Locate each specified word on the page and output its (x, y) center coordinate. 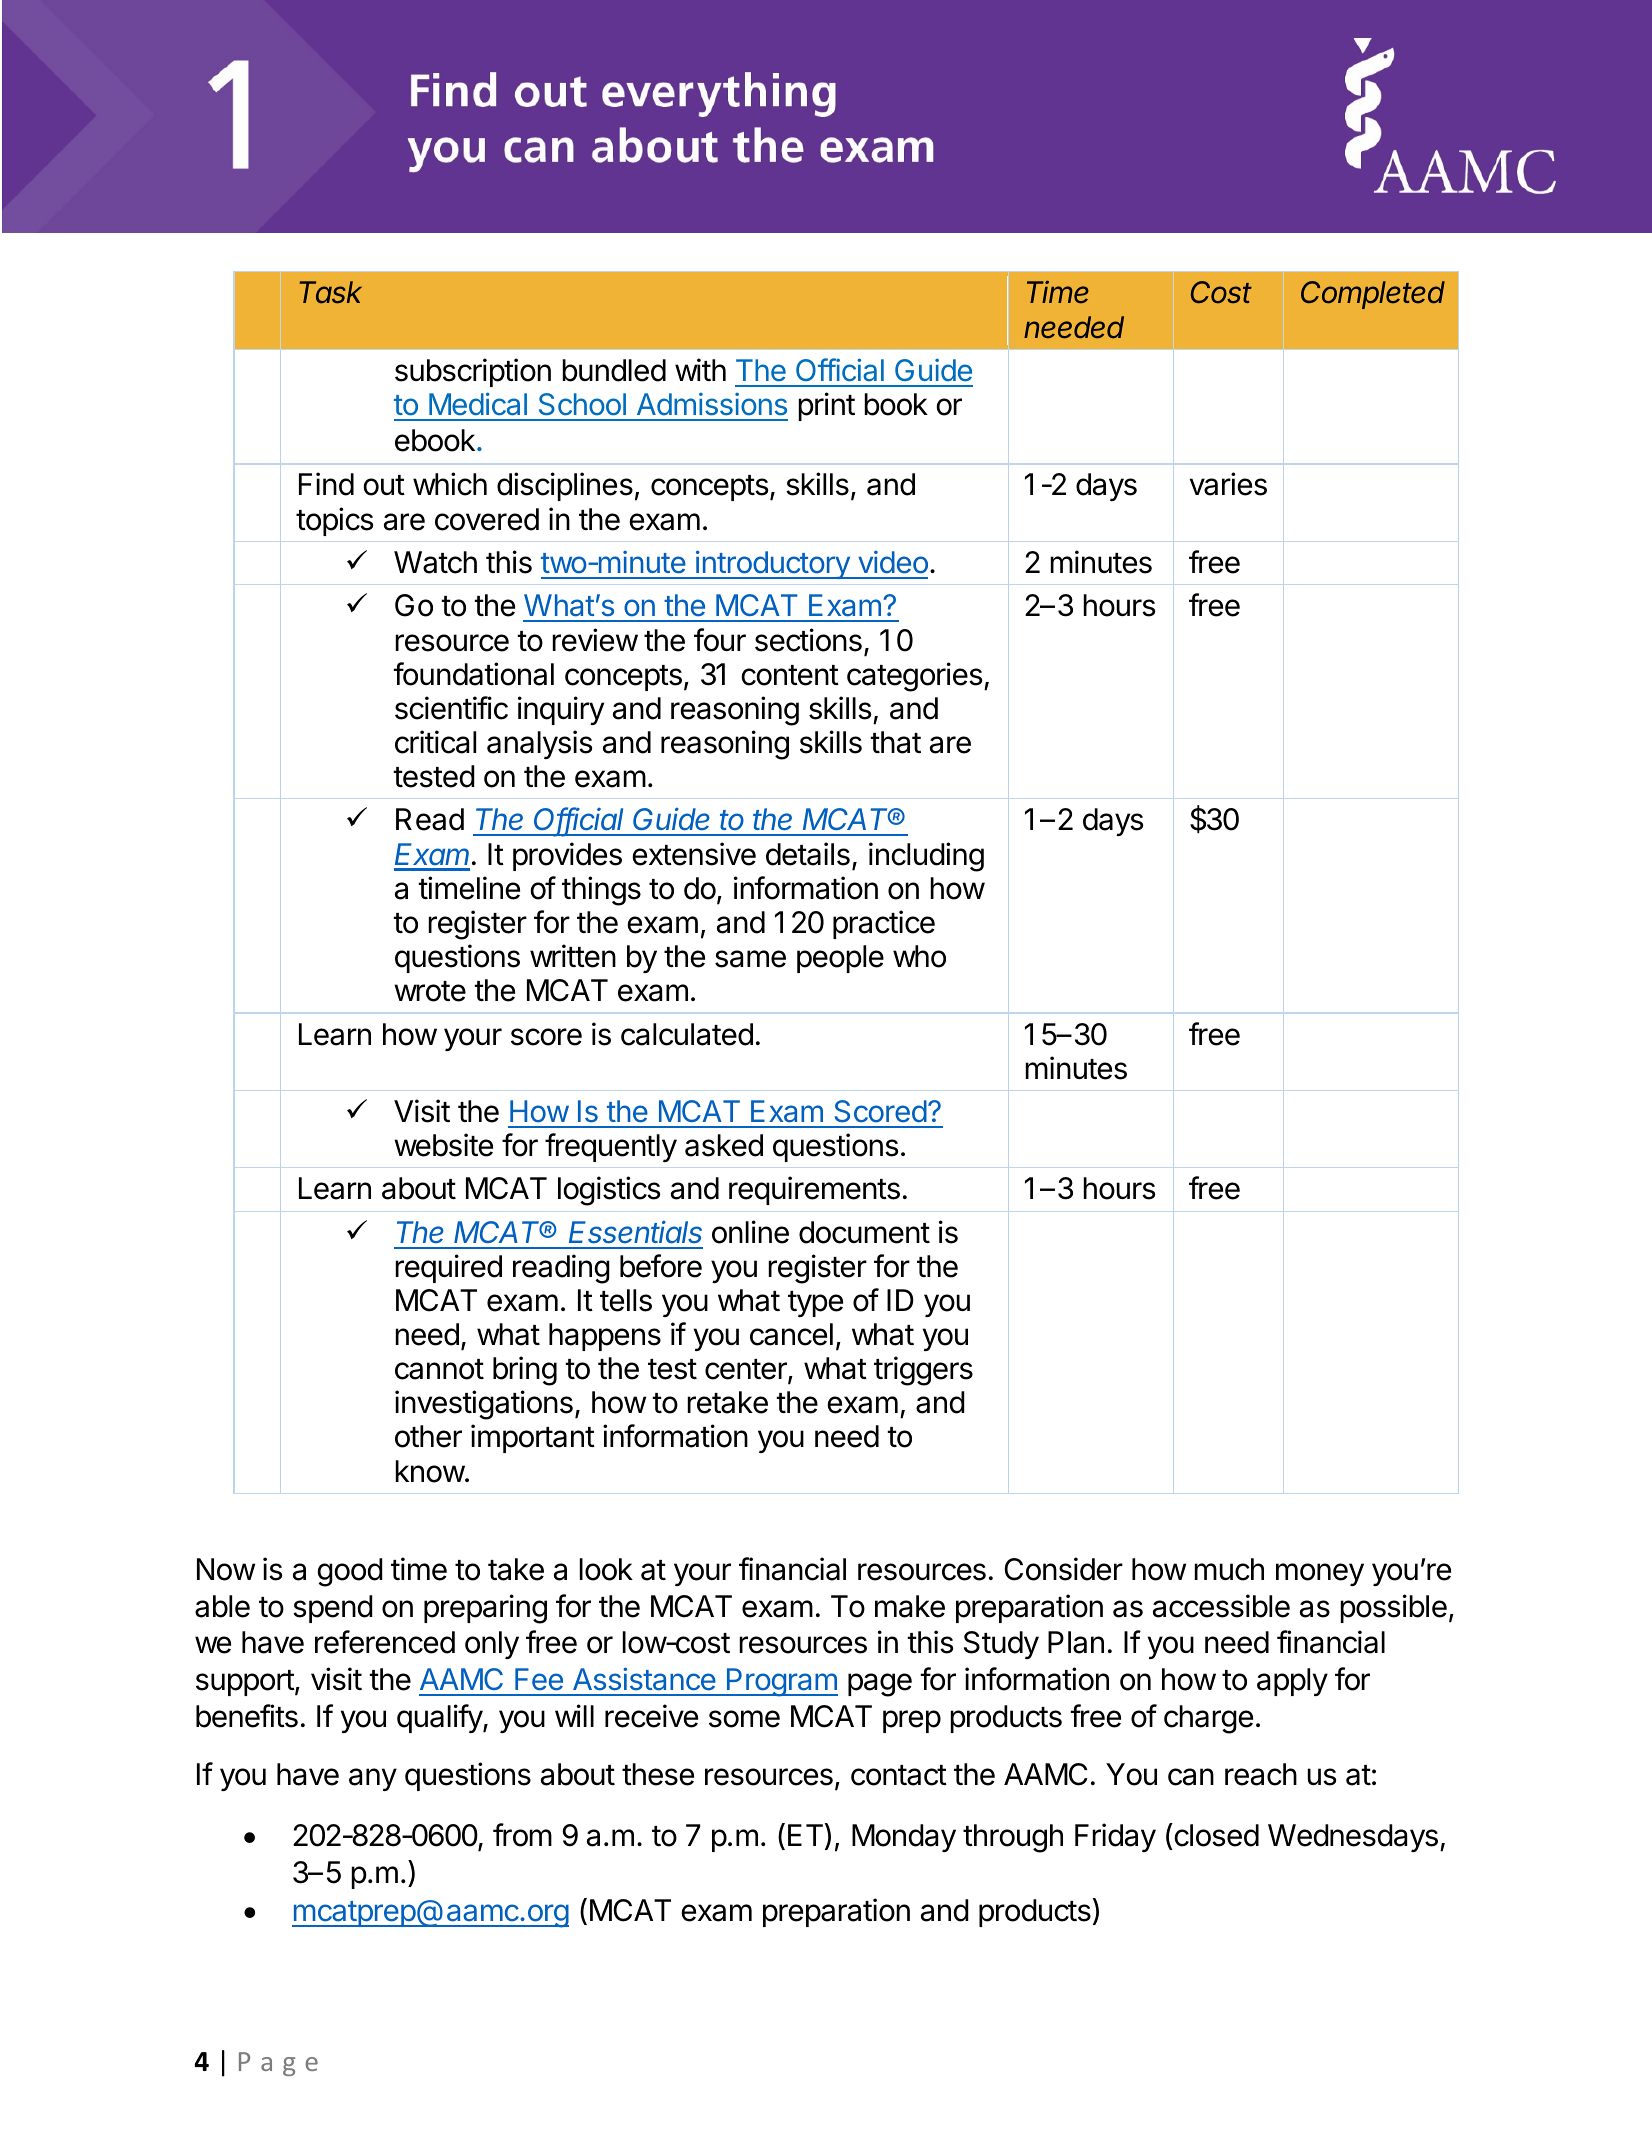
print (826, 406)
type (815, 1304)
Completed (1373, 295)
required (448, 1268)
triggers (923, 1371)
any (373, 1779)
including (926, 857)
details (808, 854)
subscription (473, 372)
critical (435, 742)
